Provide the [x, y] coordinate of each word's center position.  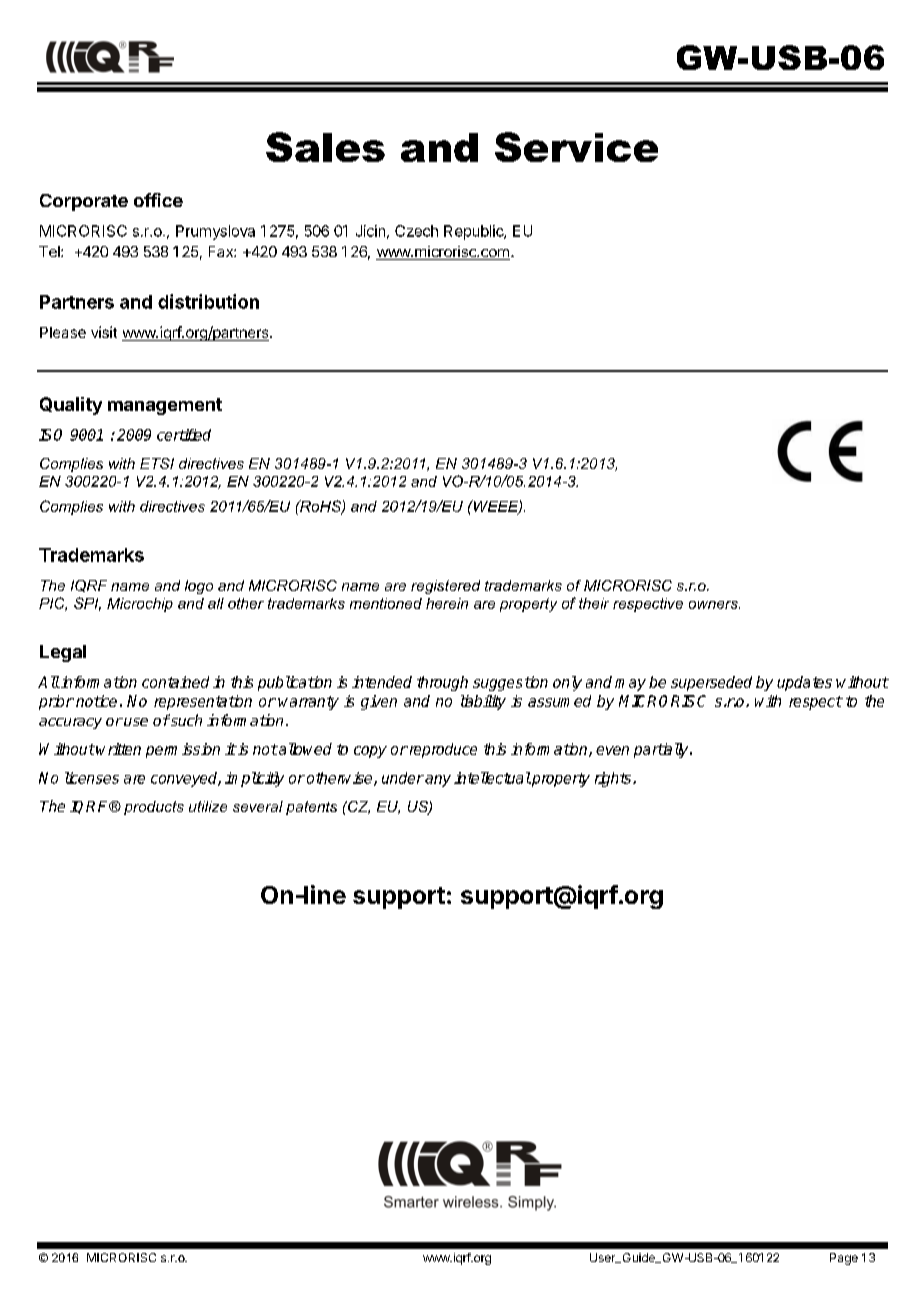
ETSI [157, 463]
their [594, 603]
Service [576, 147]
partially [662, 750]
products [154, 808]
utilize [208, 806]
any [438, 781]
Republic [474, 232]
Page [844, 1259]
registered [445, 587]
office [158, 200]
